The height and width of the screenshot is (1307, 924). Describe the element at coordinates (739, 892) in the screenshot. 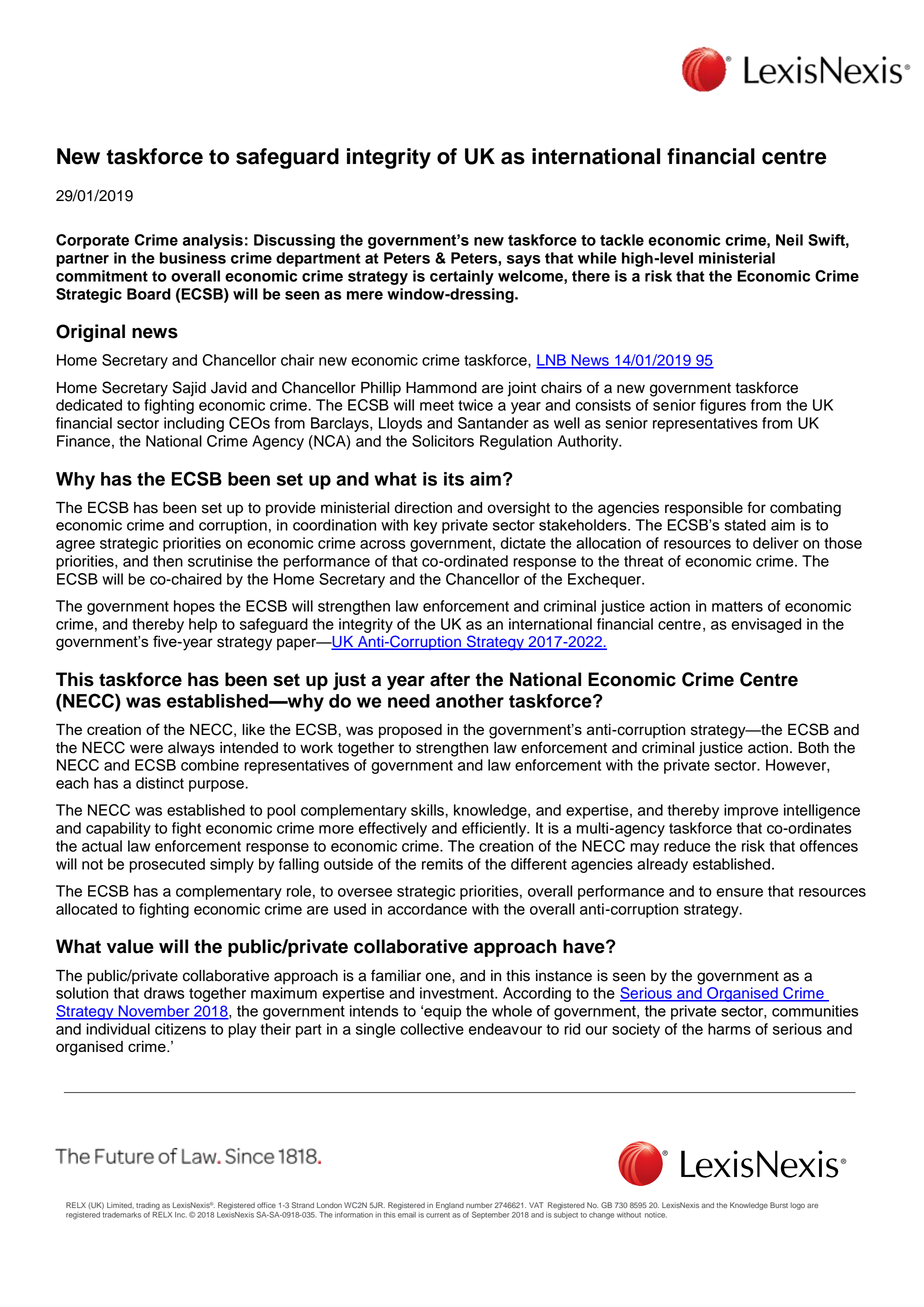

I see `ensure` at that location.
